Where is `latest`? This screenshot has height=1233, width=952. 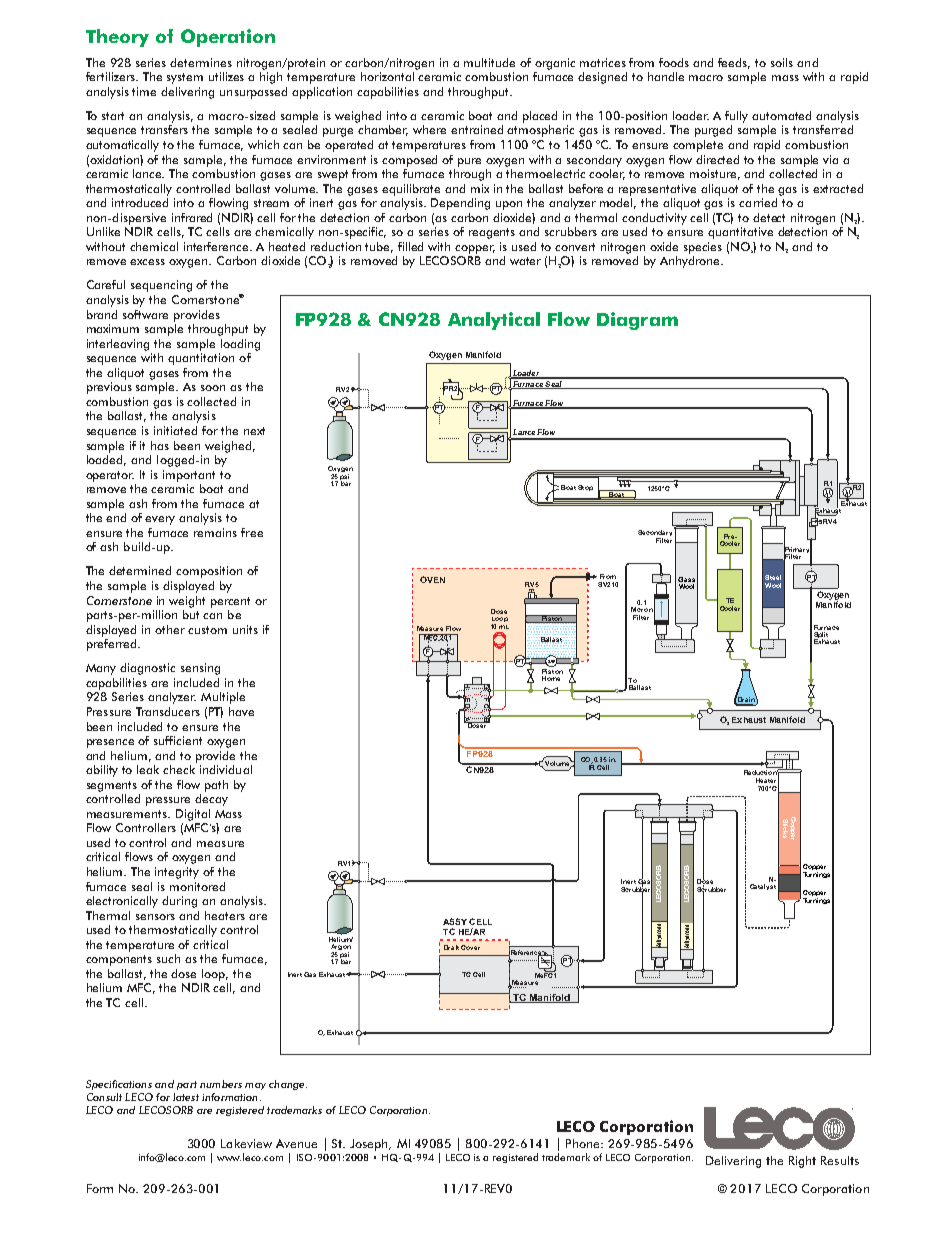 latest is located at coordinates (186, 1097).
